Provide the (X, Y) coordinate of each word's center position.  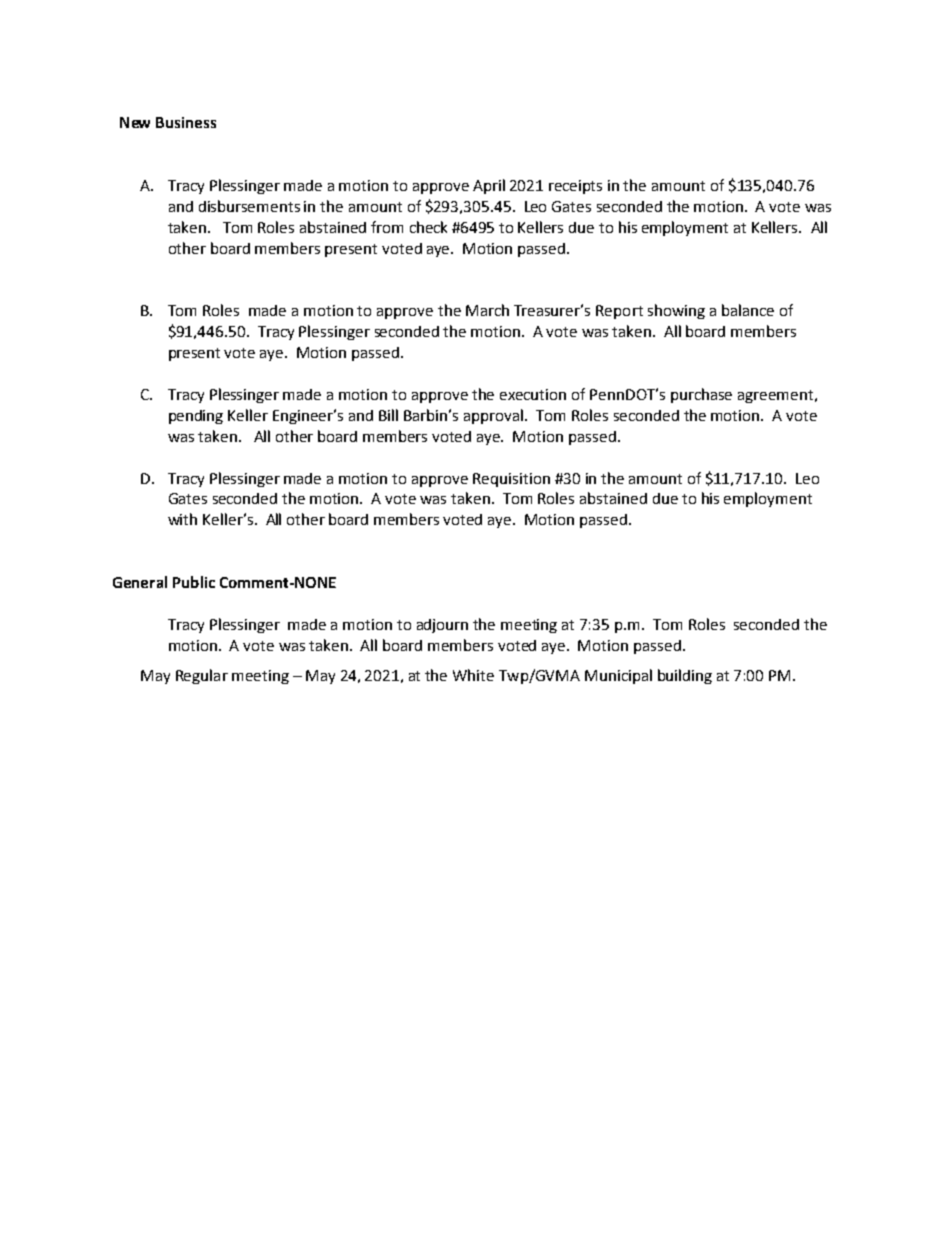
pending (196, 417)
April (489, 186)
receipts (575, 187)
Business (186, 122)
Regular (202, 676)
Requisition (511, 480)
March (487, 310)
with (182, 519)
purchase (701, 395)
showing (676, 311)
